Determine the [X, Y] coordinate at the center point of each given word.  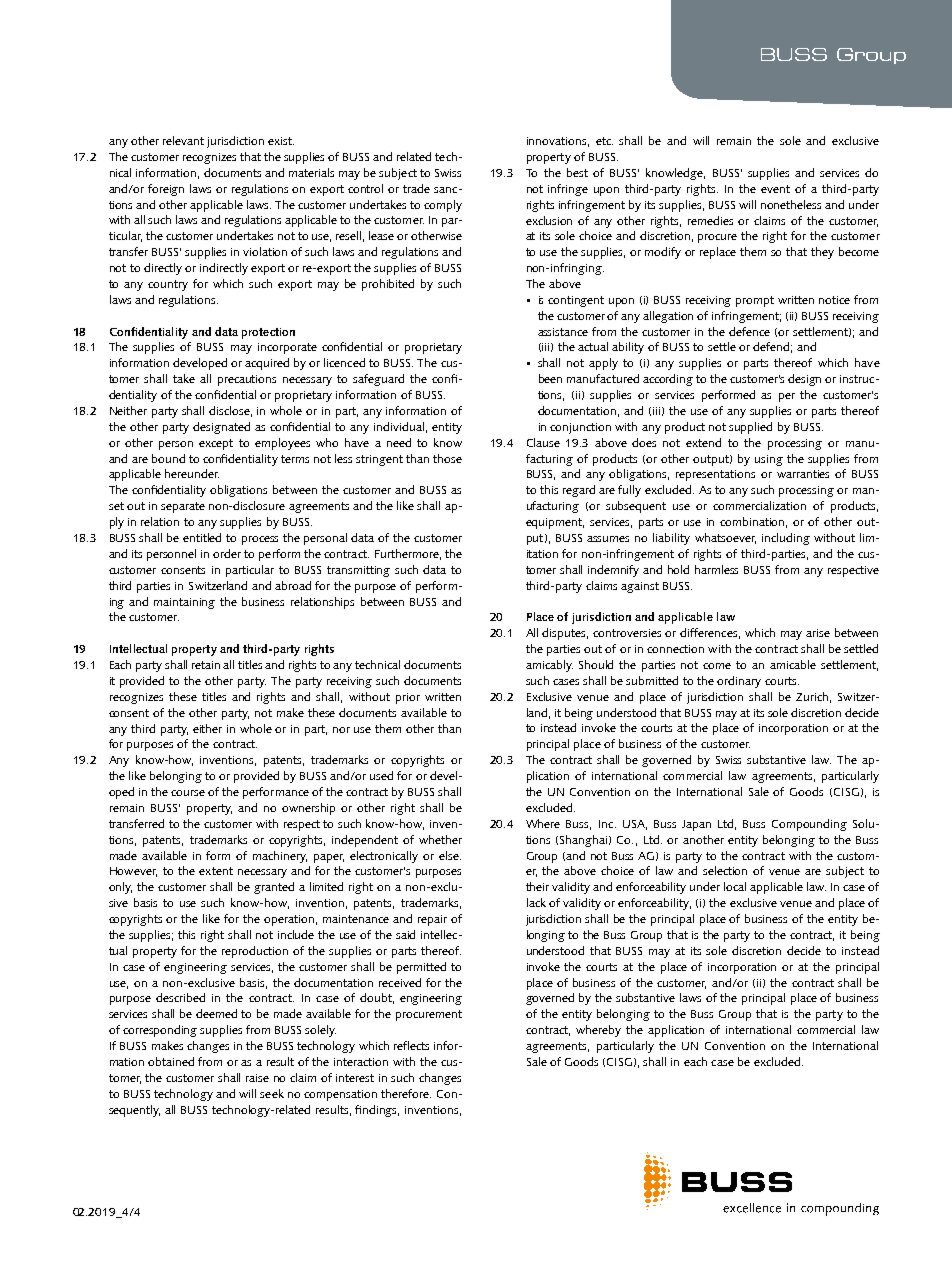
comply [443, 206]
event [775, 189]
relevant [183, 140]
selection [725, 870]
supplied [750, 428]
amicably [549, 666]
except [216, 444]
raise [257, 1078]
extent [216, 871]
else [450, 855]
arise [818, 633]
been [550, 378]
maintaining [184, 603]
